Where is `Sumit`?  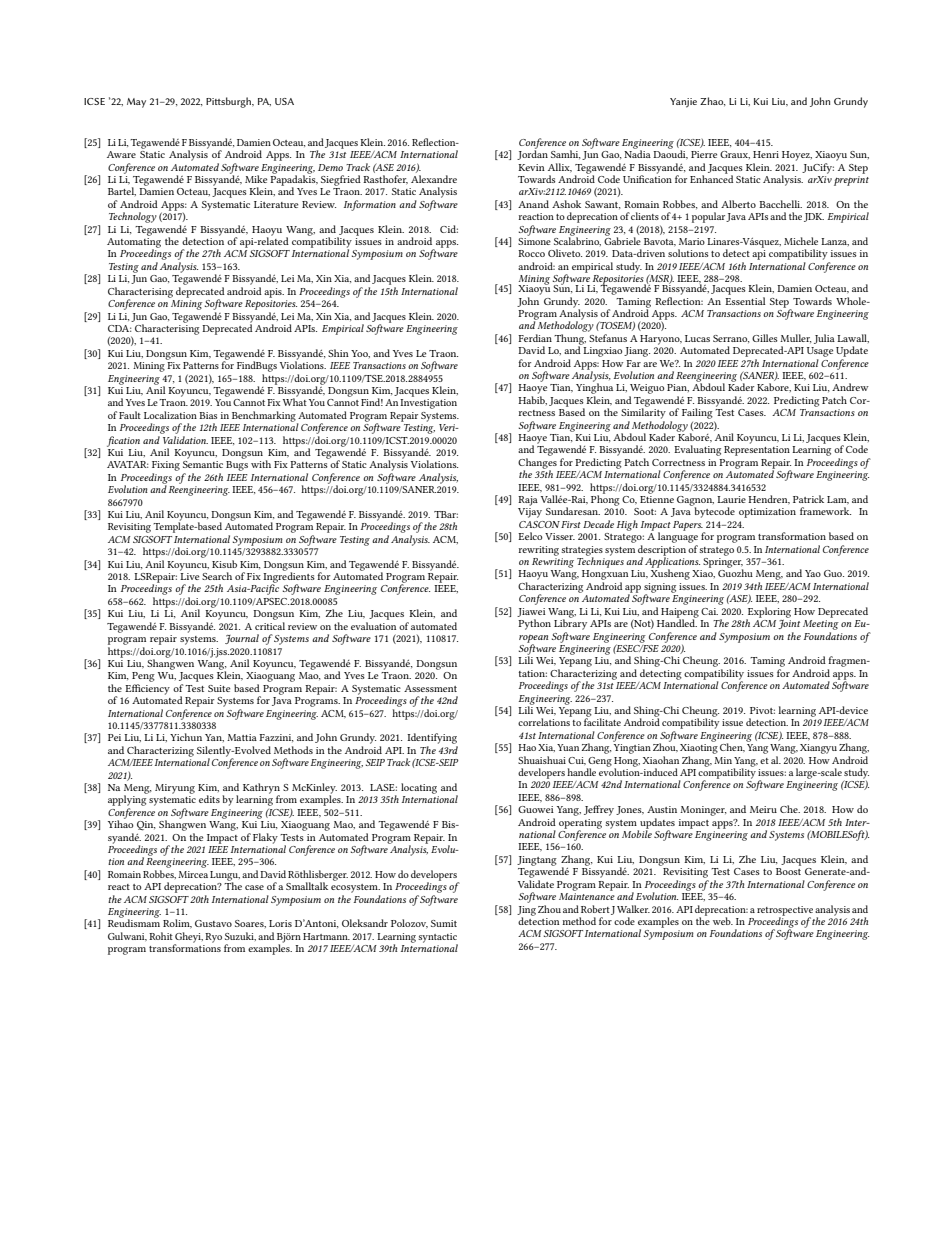
Sumit is located at coordinates (444, 923).
